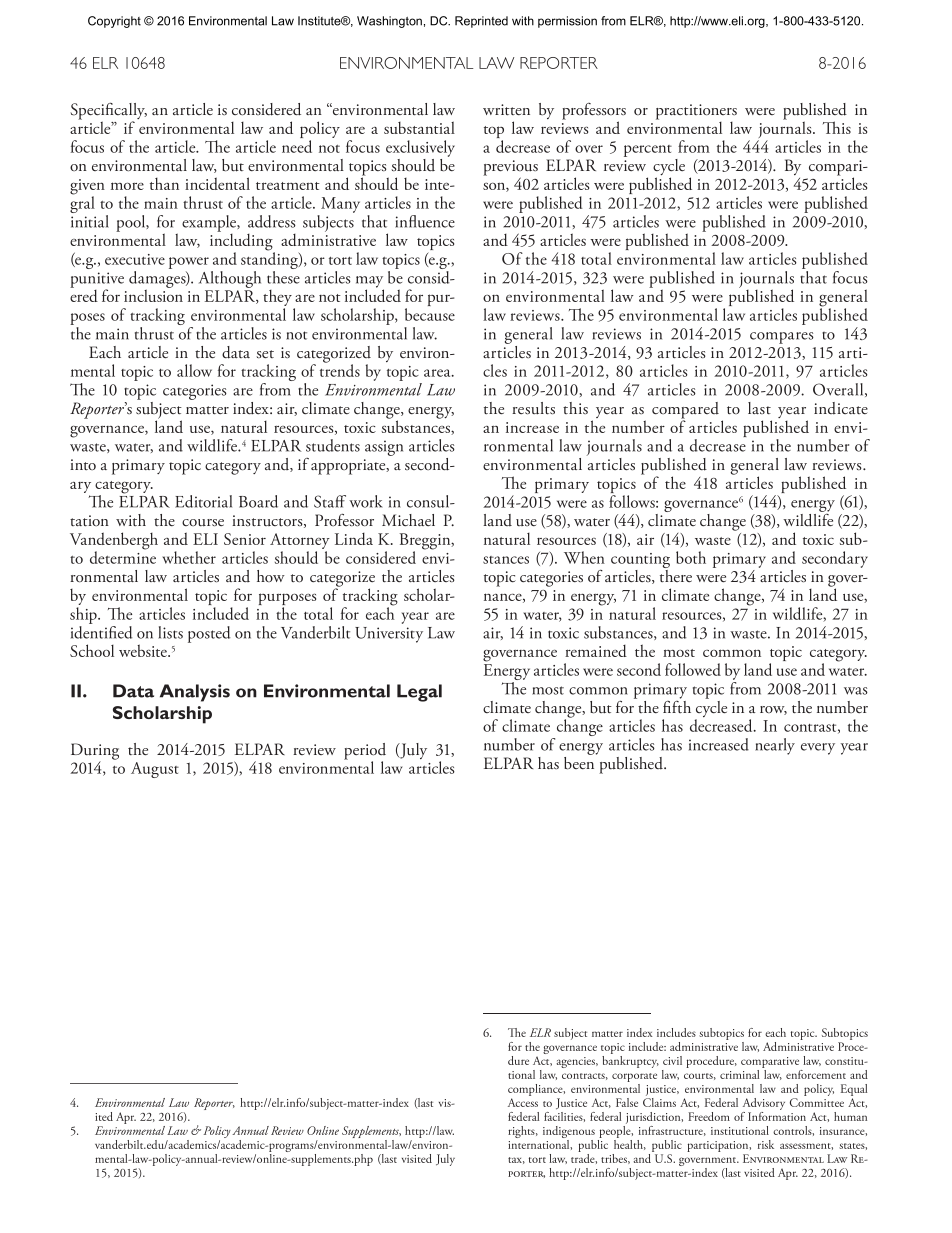 The image size is (952, 1233). What do you see at coordinates (685, 411) in the screenshot?
I see `compared` at bounding box center [685, 411].
